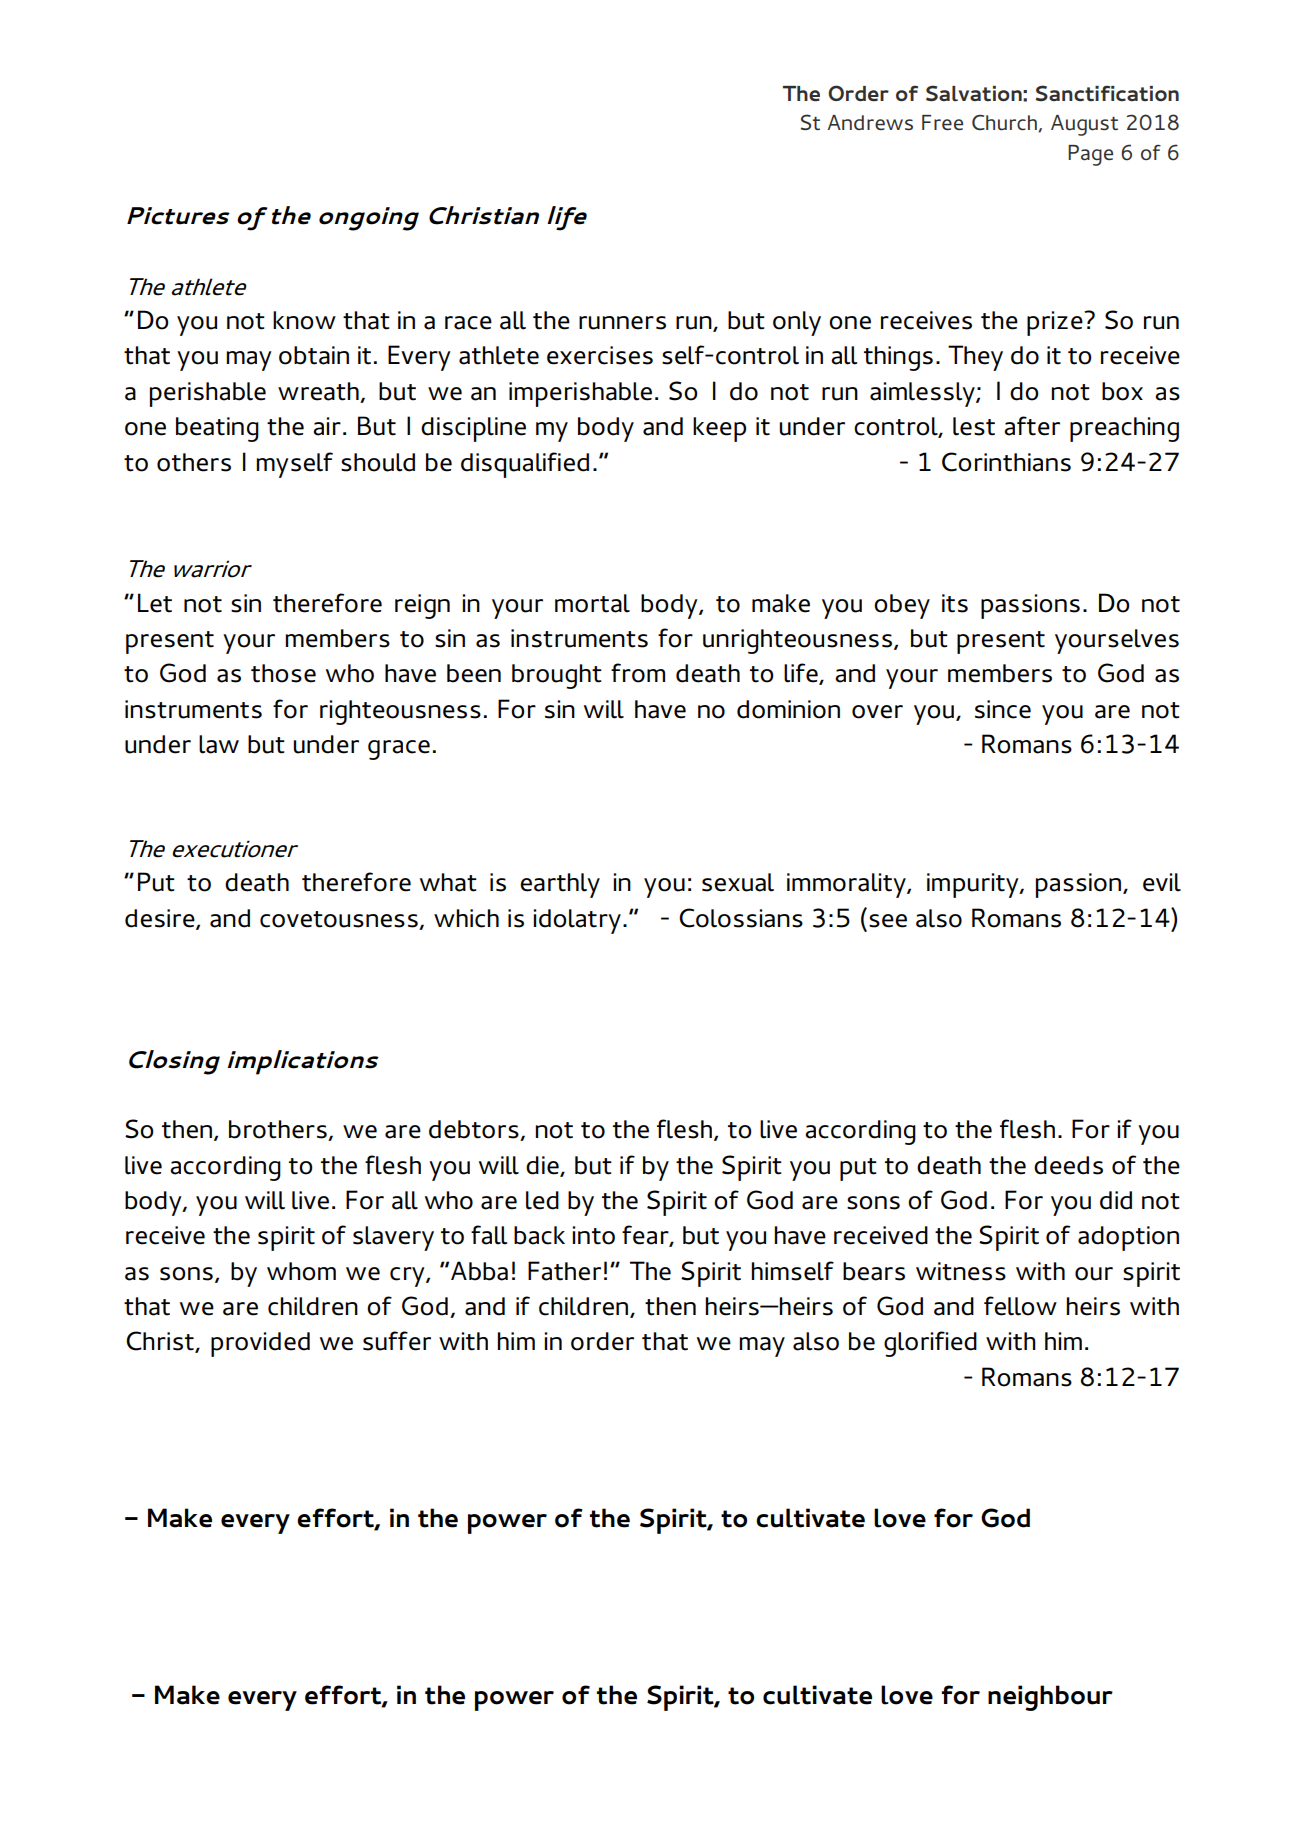  Describe the element at coordinates (1005, 123) in the page. I see `Church` at that location.
